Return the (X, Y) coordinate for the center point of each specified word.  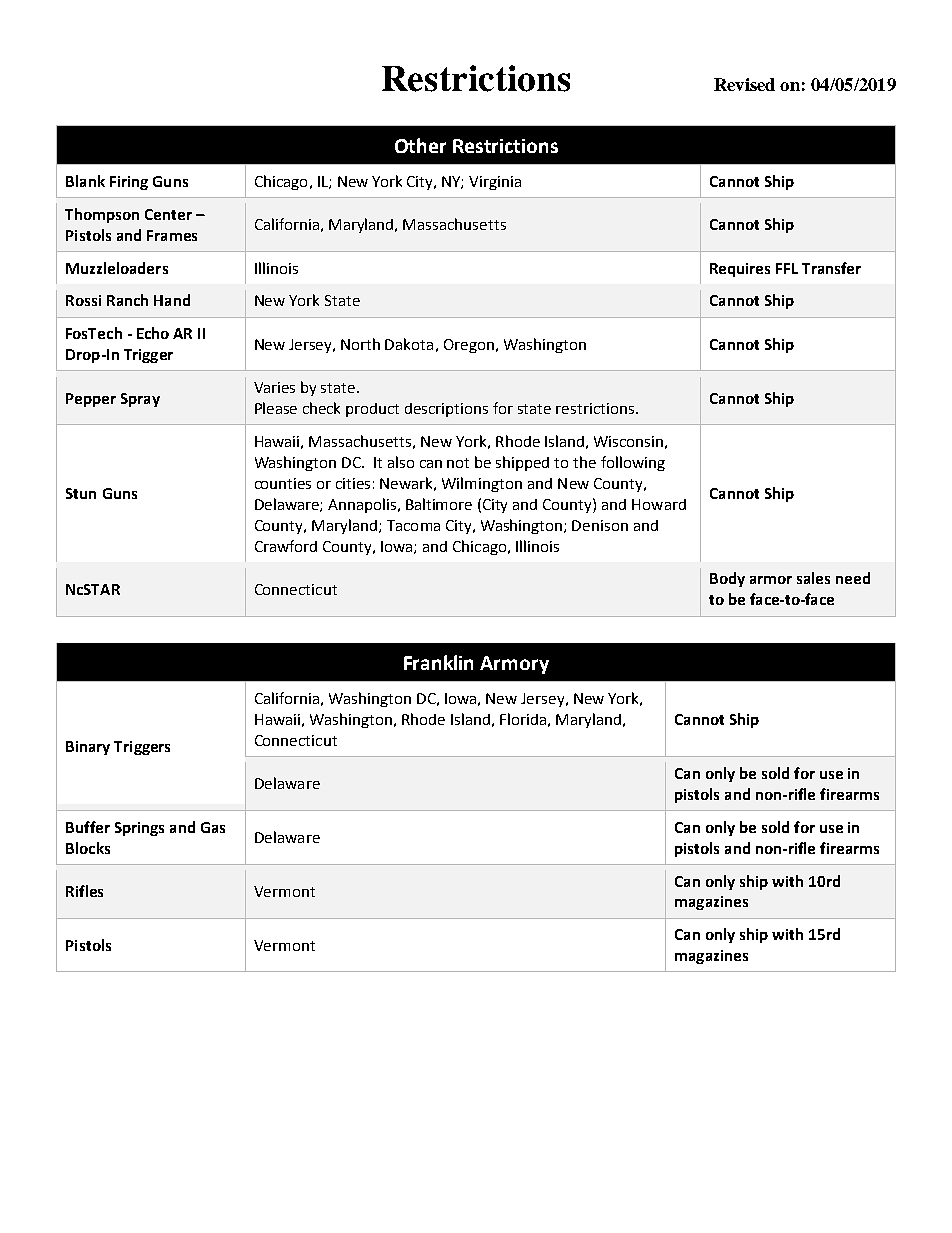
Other (420, 145)
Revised (744, 84)
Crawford (286, 546)
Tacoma (413, 525)
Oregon (469, 346)
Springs (139, 829)
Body (727, 579)
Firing (129, 183)
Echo (153, 333)
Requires (740, 270)
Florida (523, 719)
